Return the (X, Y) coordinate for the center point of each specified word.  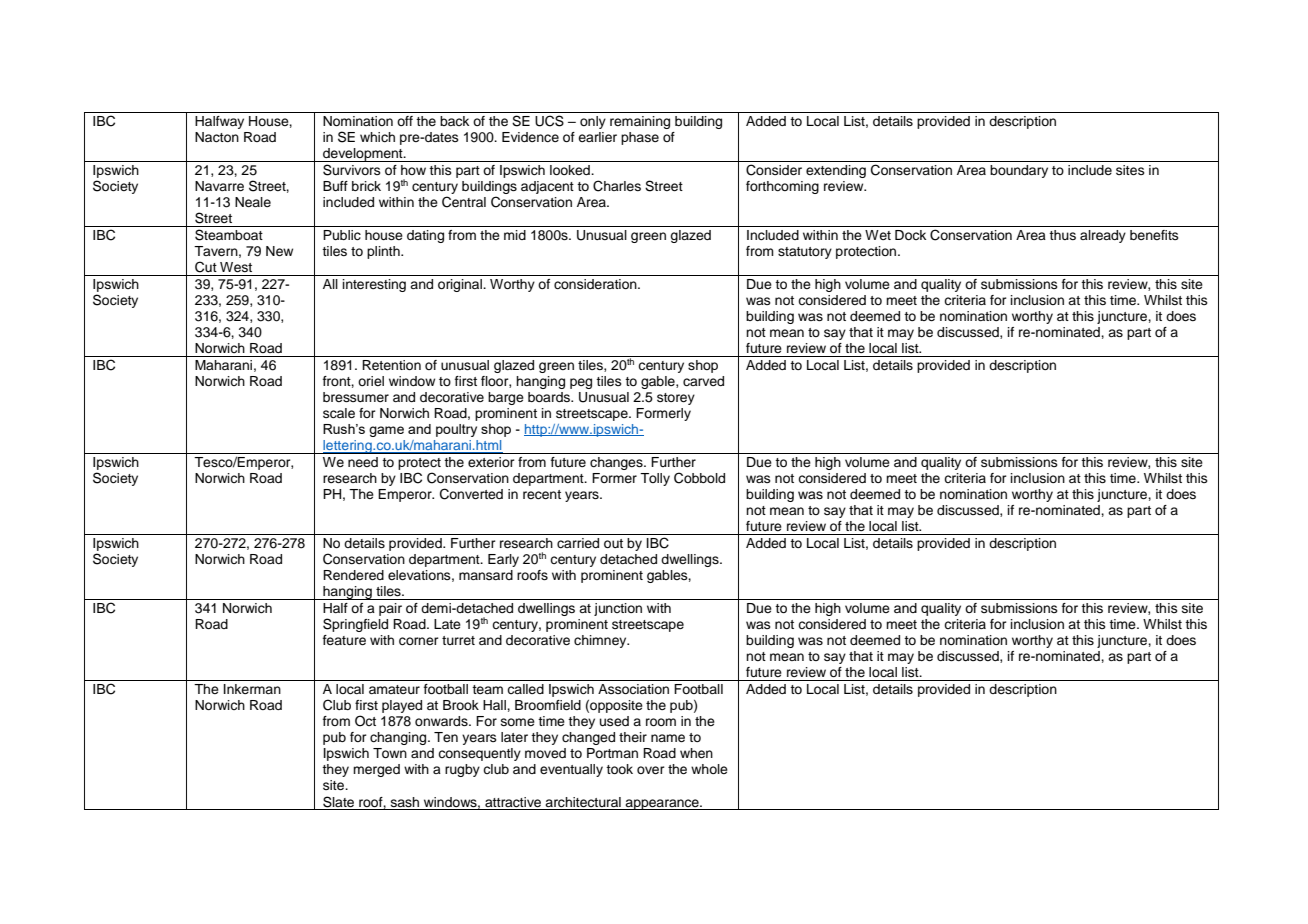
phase (640, 138)
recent (542, 495)
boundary (1019, 171)
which (377, 137)
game (386, 431)
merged (376, 770)
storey (676, 399)
